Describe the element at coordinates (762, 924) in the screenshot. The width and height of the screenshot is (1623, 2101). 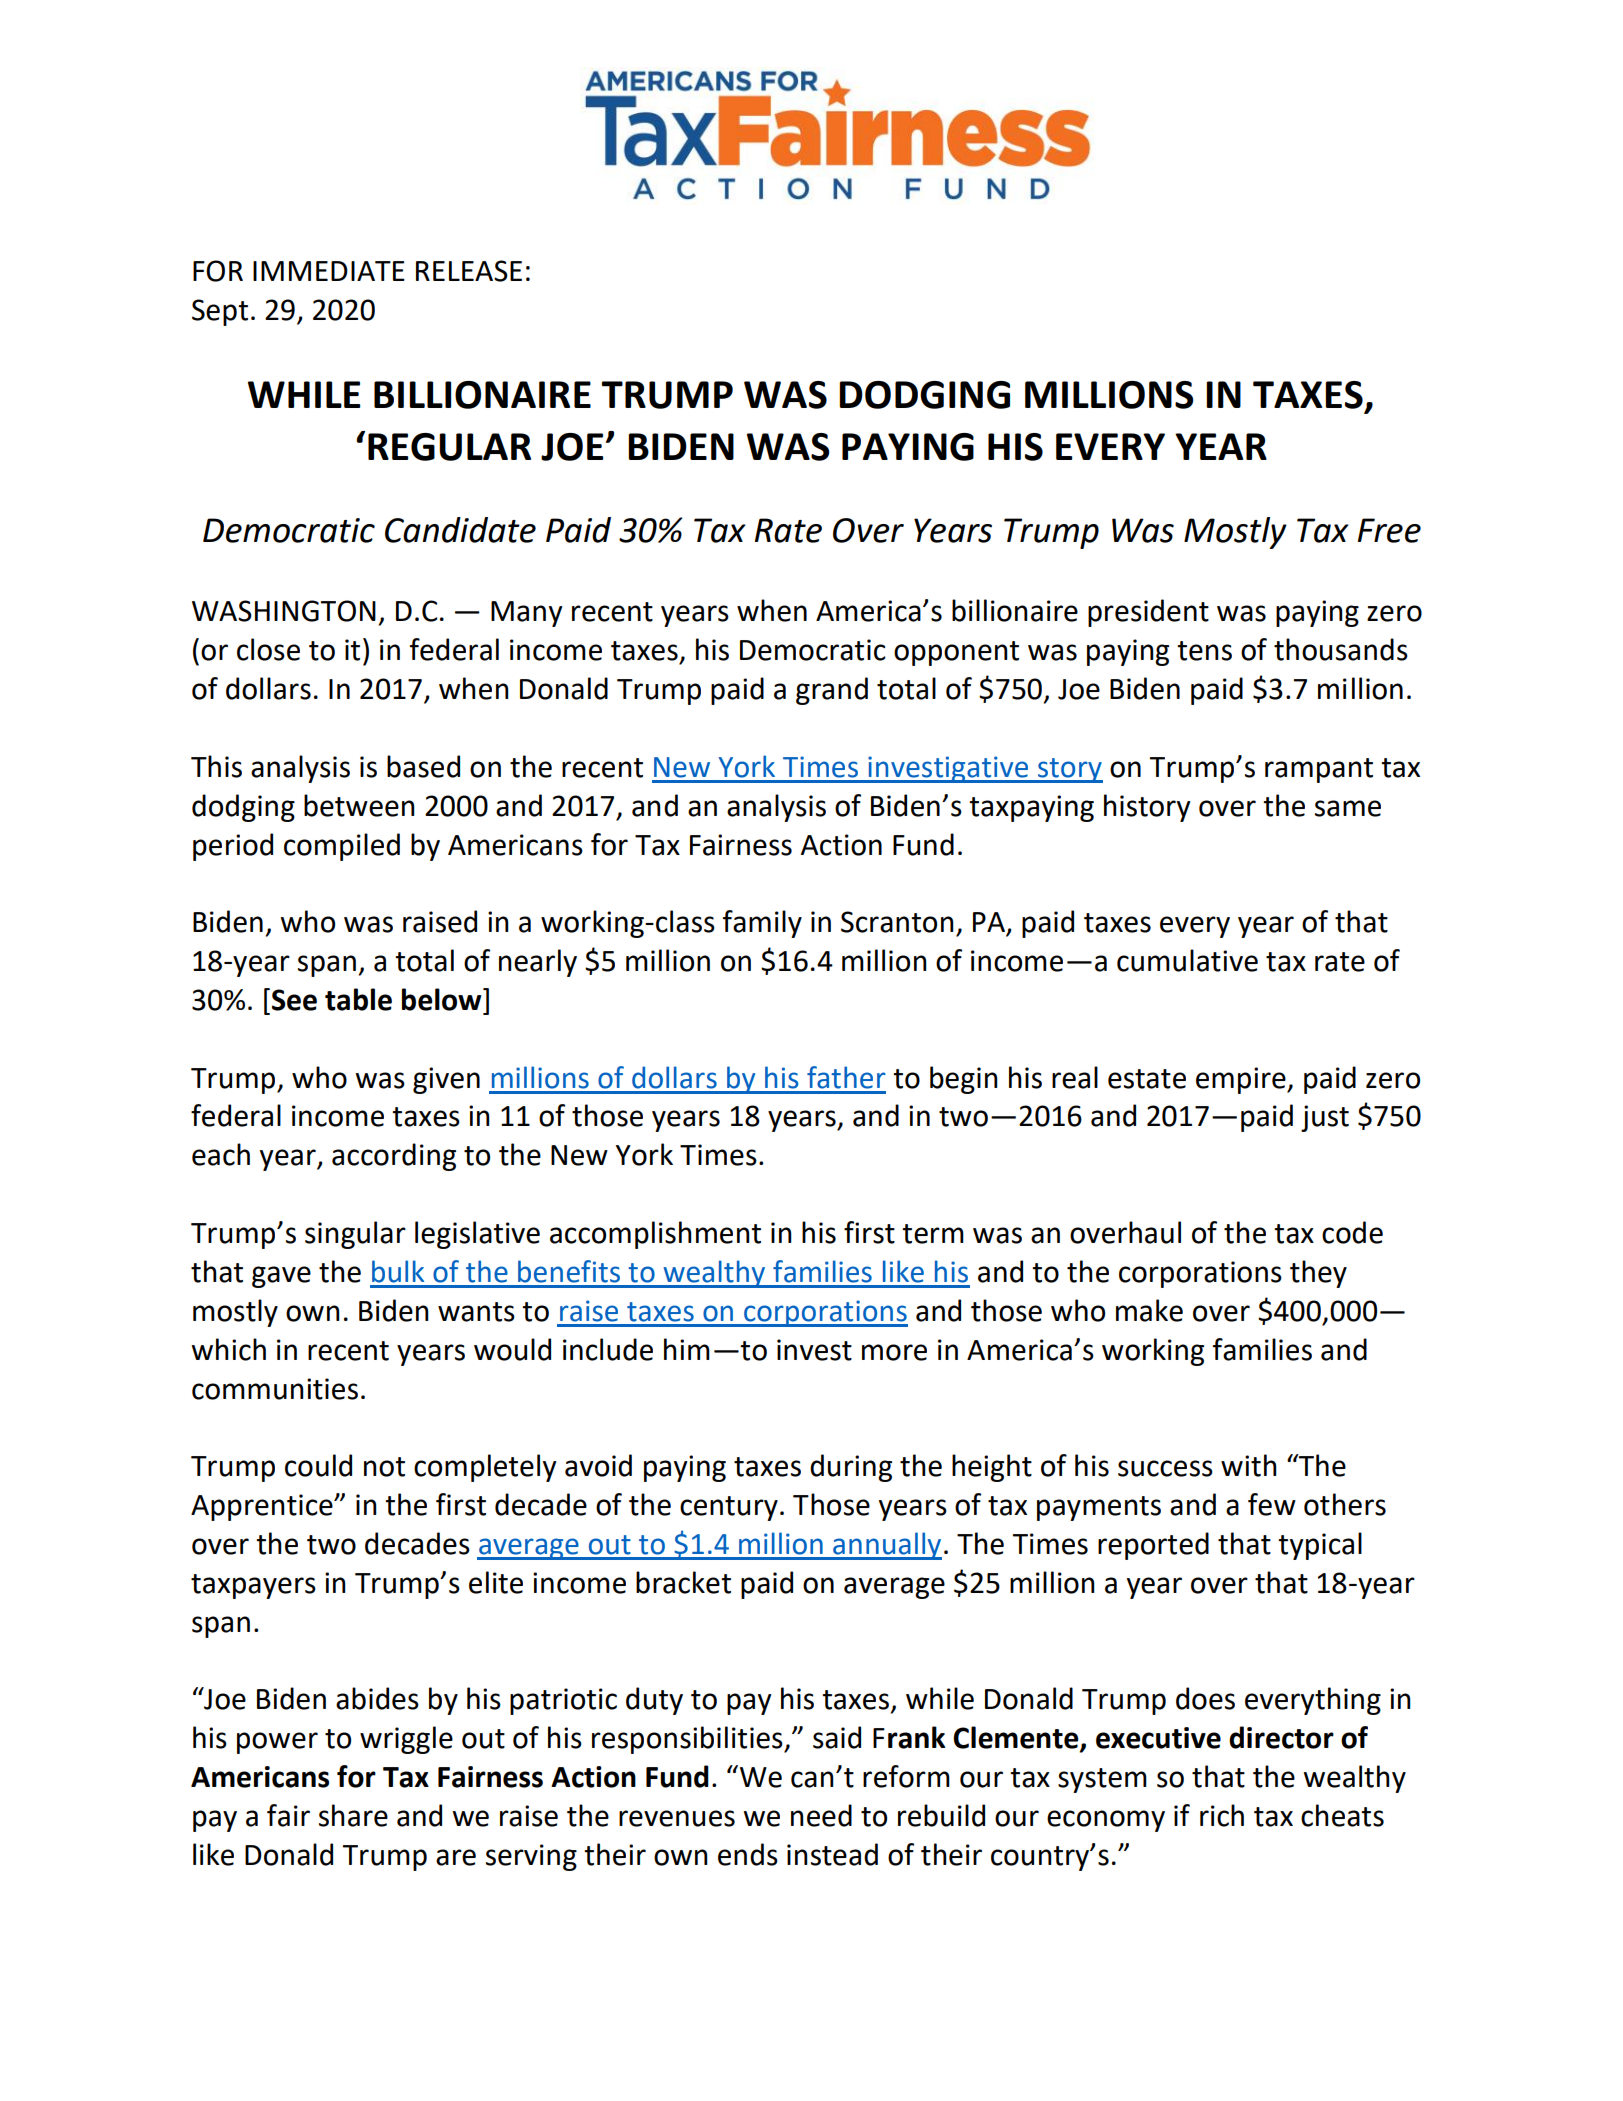
I see `family` at that location.
